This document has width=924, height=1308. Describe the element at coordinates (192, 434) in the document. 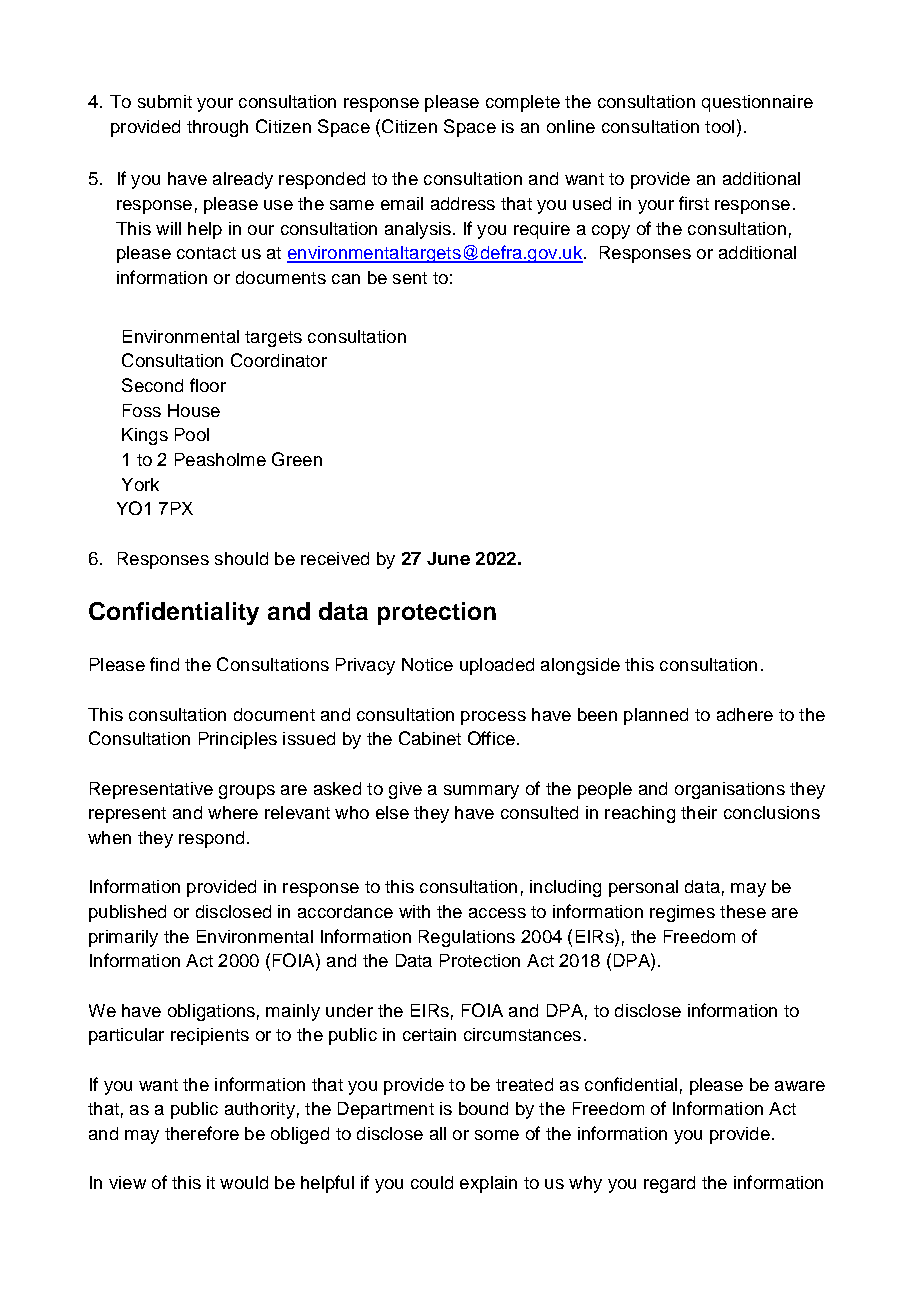

I see `Pool` at that location.
